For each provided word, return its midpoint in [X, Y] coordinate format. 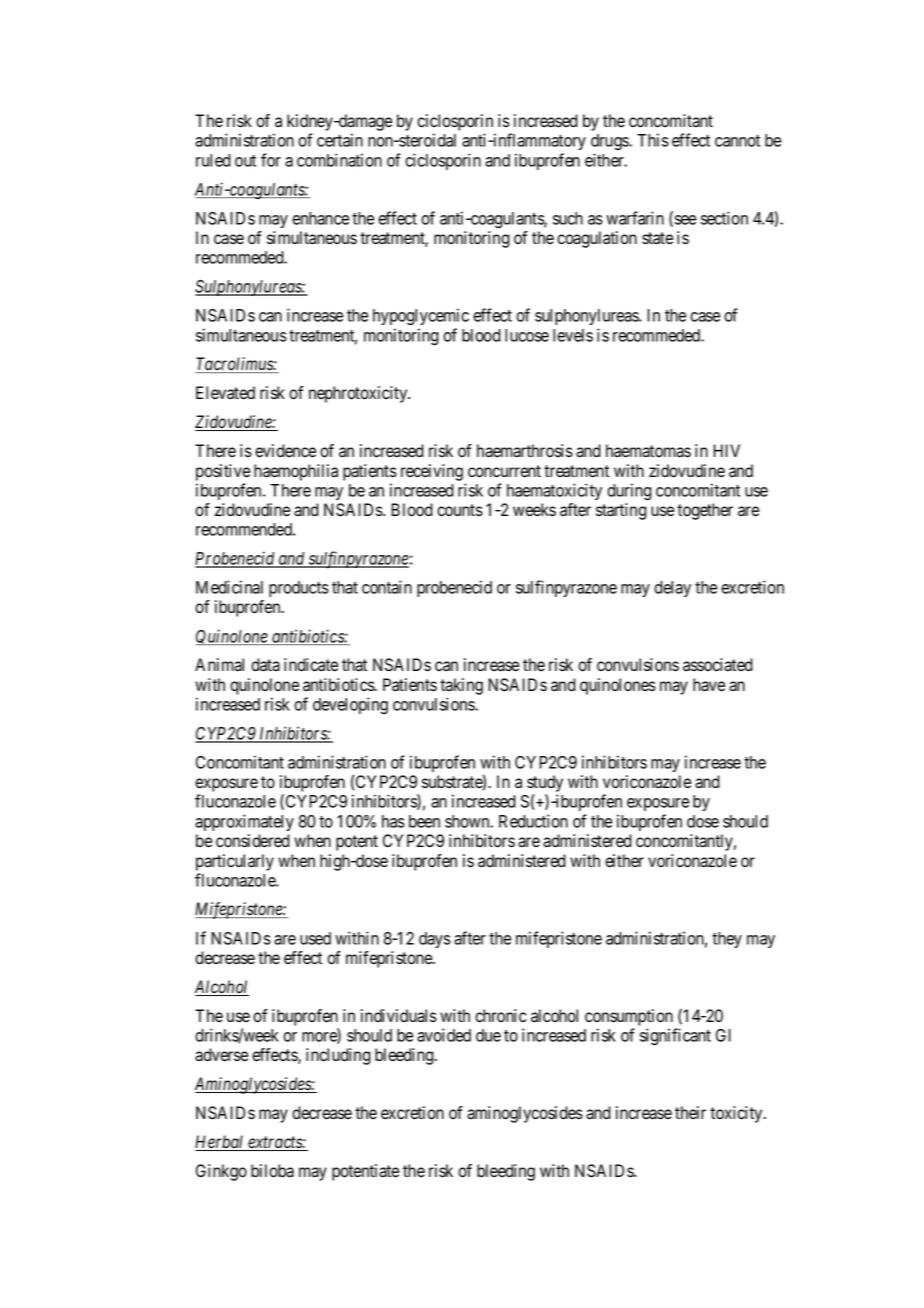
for [271, 160]
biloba [272, 1171]
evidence [285, 451]
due [488, 1035]
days [435, 940]
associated [718, 665]
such [568, 218]
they [727, 940]
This [653, 140]
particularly [235, 862]
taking [461, 686]
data [265, 665]
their [690, 1113]
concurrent [504, 471]
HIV [726, 450]
